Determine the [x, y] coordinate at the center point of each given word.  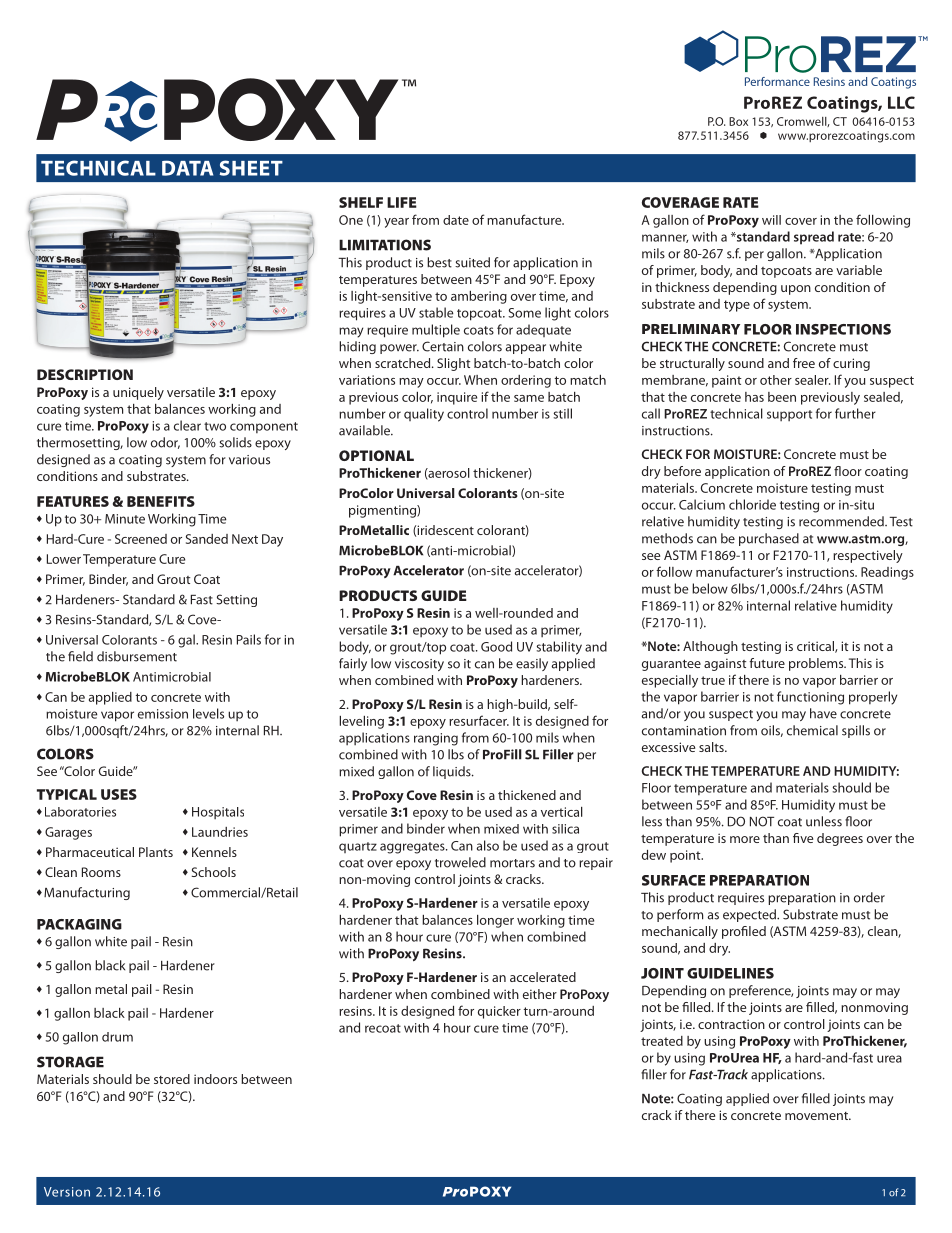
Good [496, 646]
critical [816, 647]
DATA [187, 168]
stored [172, 1079]
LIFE [402, 202]
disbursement [137, 656]
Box [738, 121]
